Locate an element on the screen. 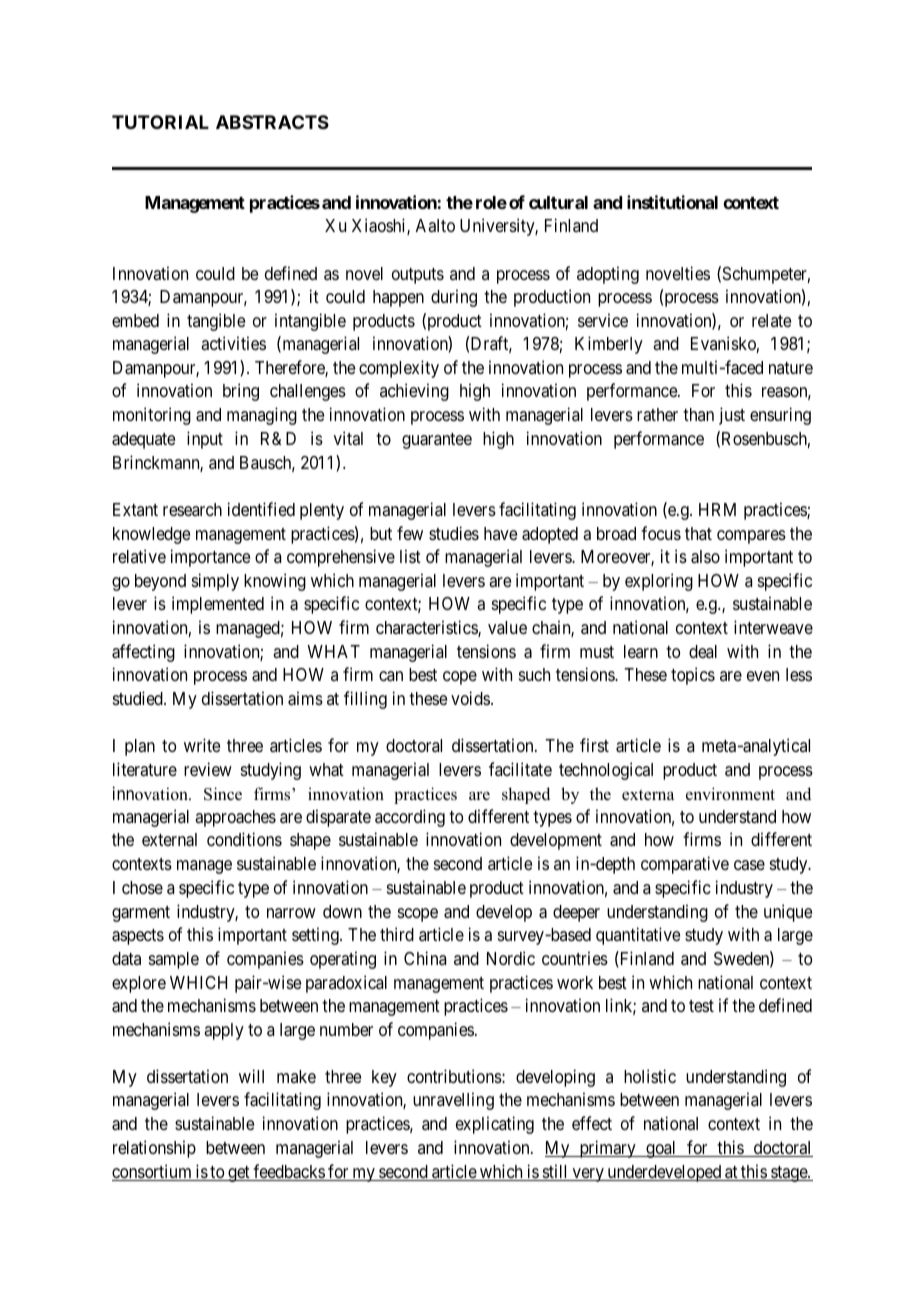 Image resolution: width=924 pixels, height=1308 pixels. implemented is located at coordinates (218, 605).
